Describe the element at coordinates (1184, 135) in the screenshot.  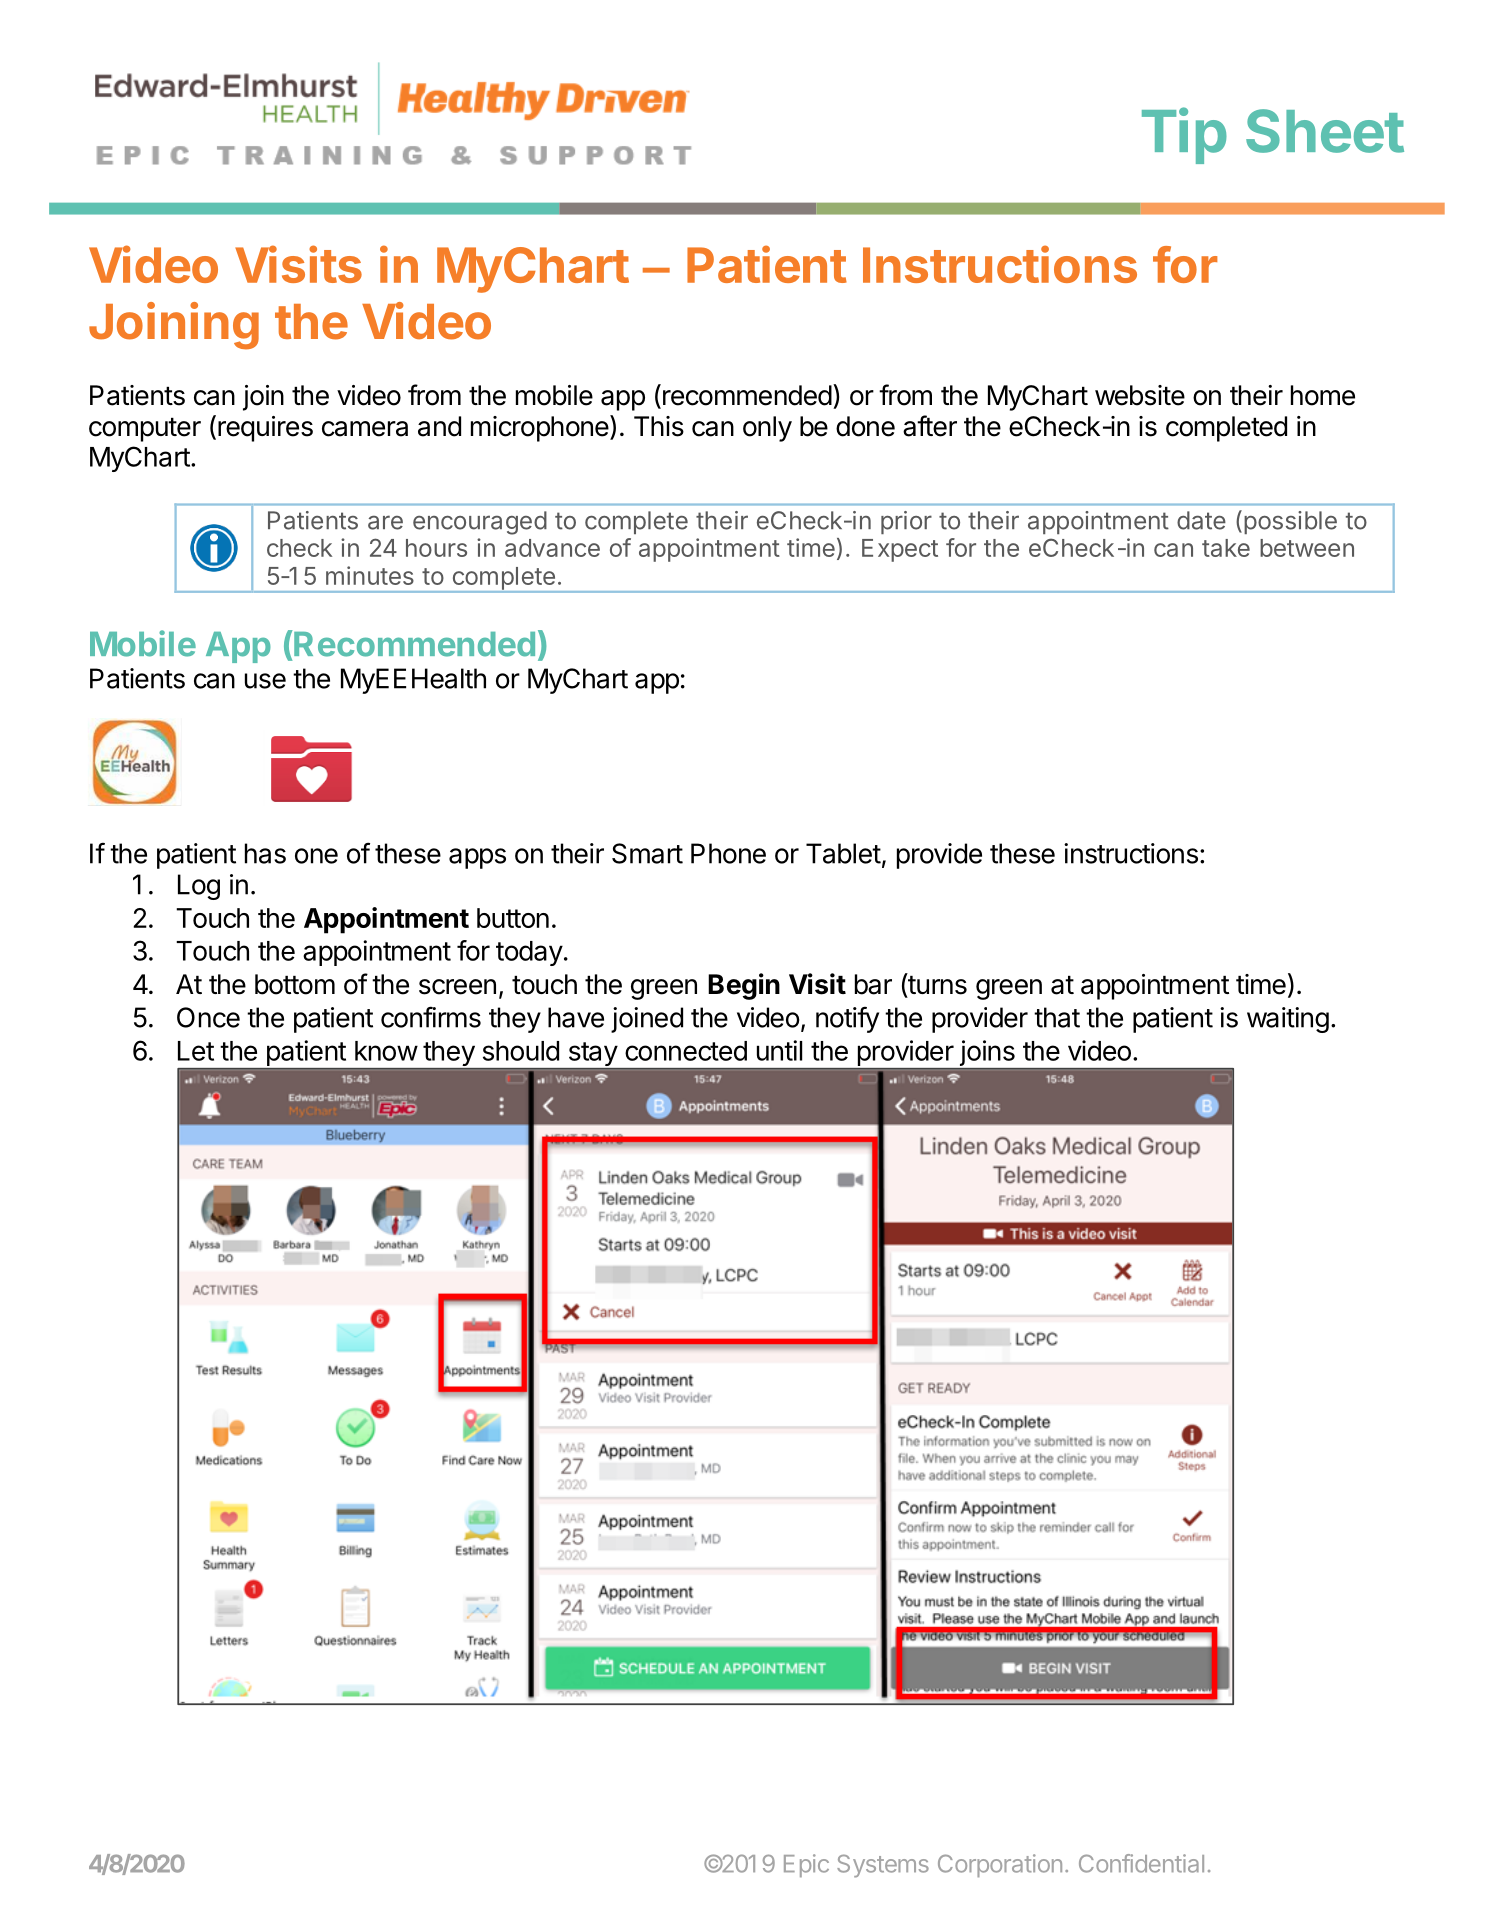
I see `Tip` at that location.
